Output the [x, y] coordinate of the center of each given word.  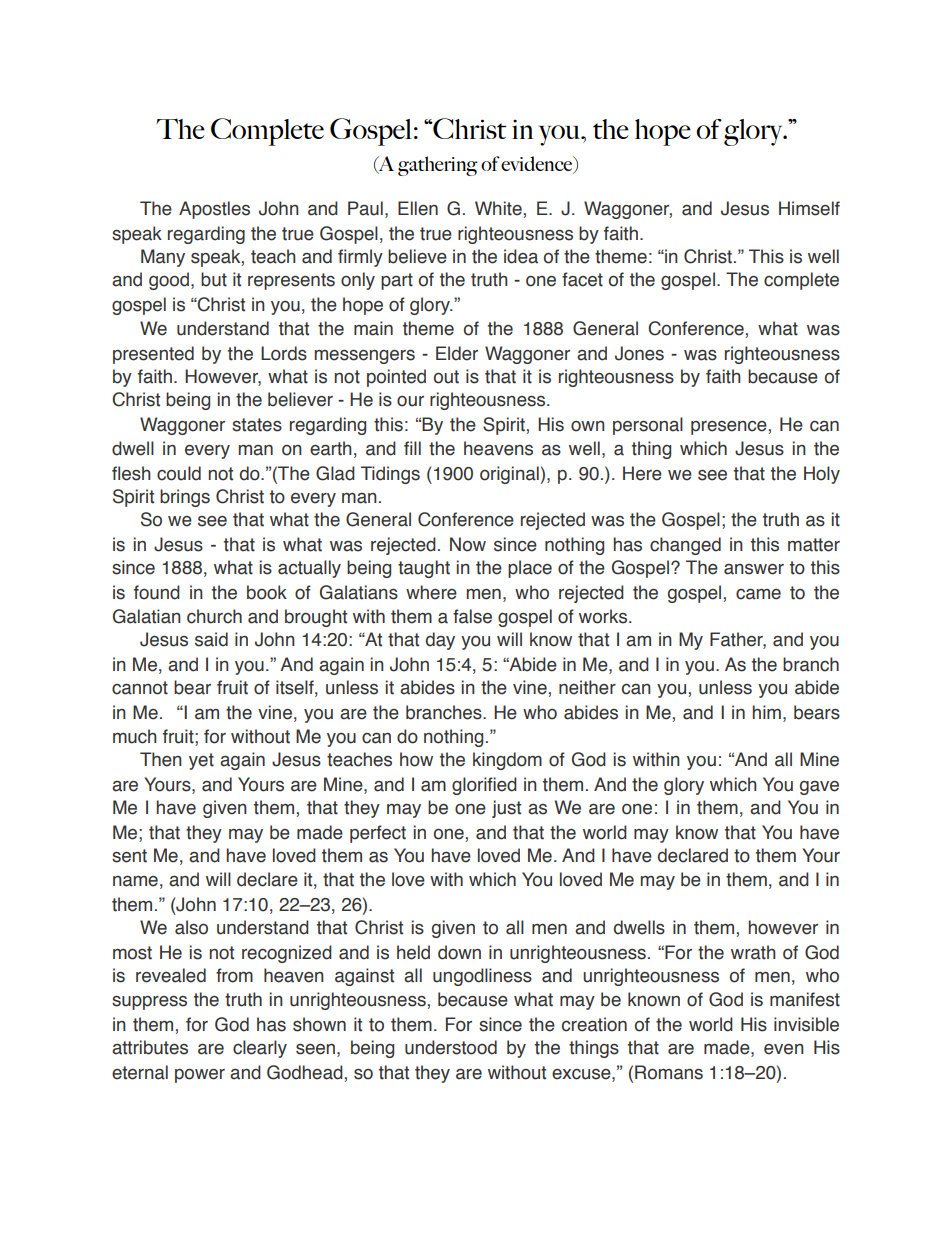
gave [819, 788]
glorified [484, 786]
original [509, 475]
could [179, 473]
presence [729, 428]
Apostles [214, 210]
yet [201, 761]
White [498, 208]
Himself [809, 208]
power [200, 1076]
